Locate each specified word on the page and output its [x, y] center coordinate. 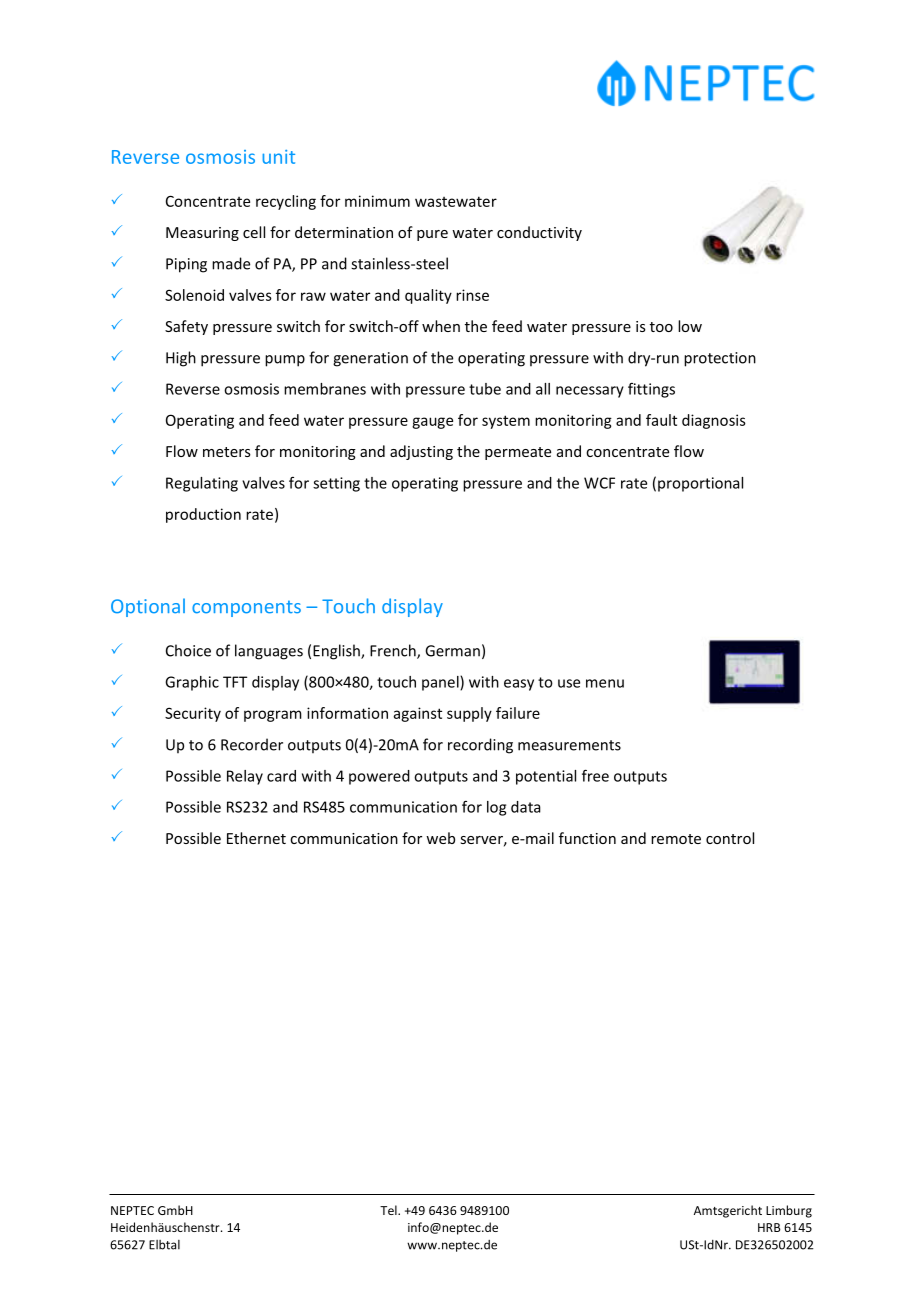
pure [432, 235]
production [203, 515]
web [440, 838]
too [661, 327]
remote [676, 839]
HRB [769, 1227]
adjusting [421, 452]
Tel [389, 1210]
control [730, 838]
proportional [700, 484]
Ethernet [256, 838]
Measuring [202, 234]
